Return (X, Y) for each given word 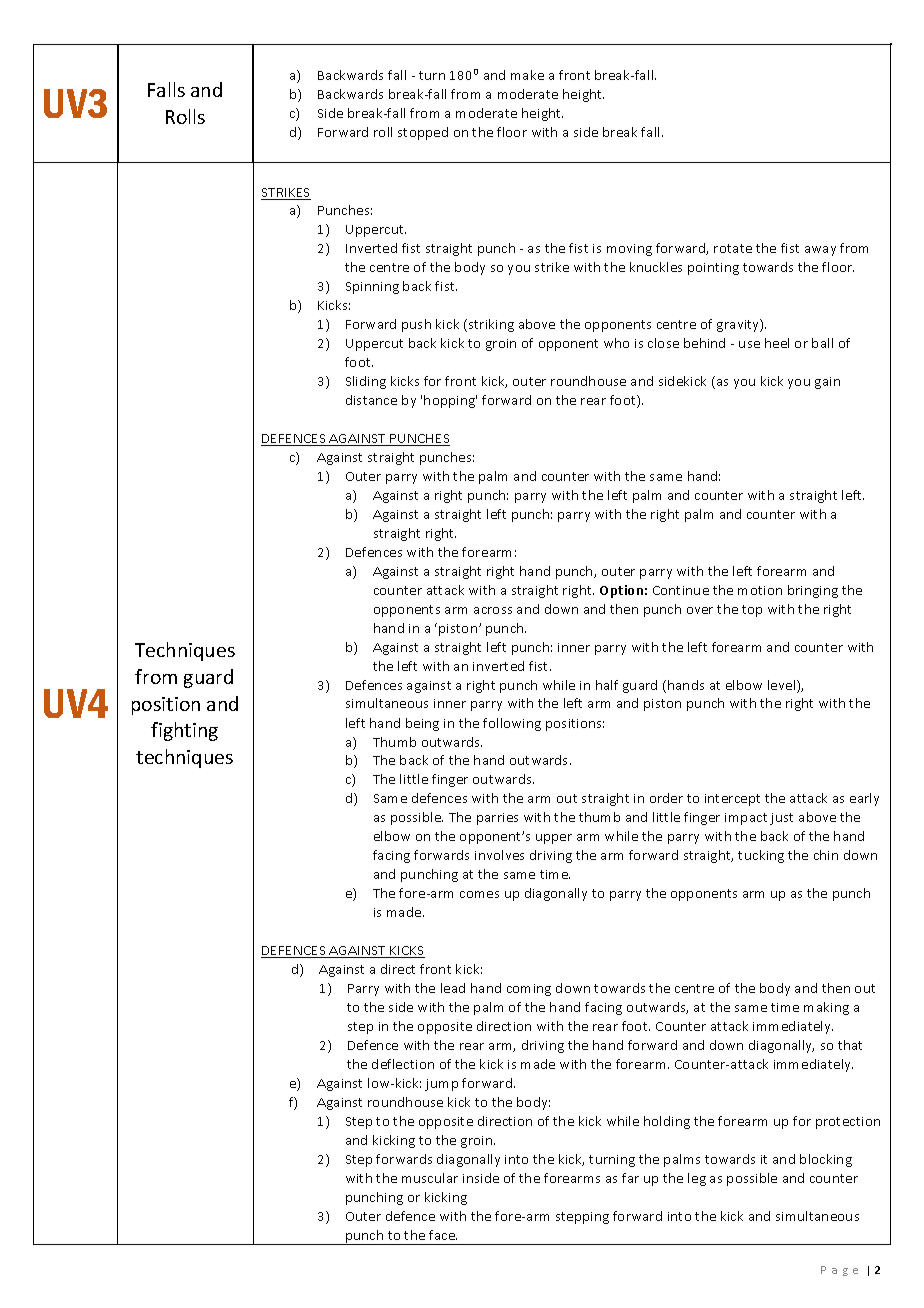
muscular (430, 1178)
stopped (423, 133)
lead (453, 988)
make (527, 75)
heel (777, 343)
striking (490, 325)
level (783, 686)
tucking (761, 856)
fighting (184, 731)
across (493, 610)
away (820, 251)
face (443, 1235)
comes (479, 894)
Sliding (366, 382)
